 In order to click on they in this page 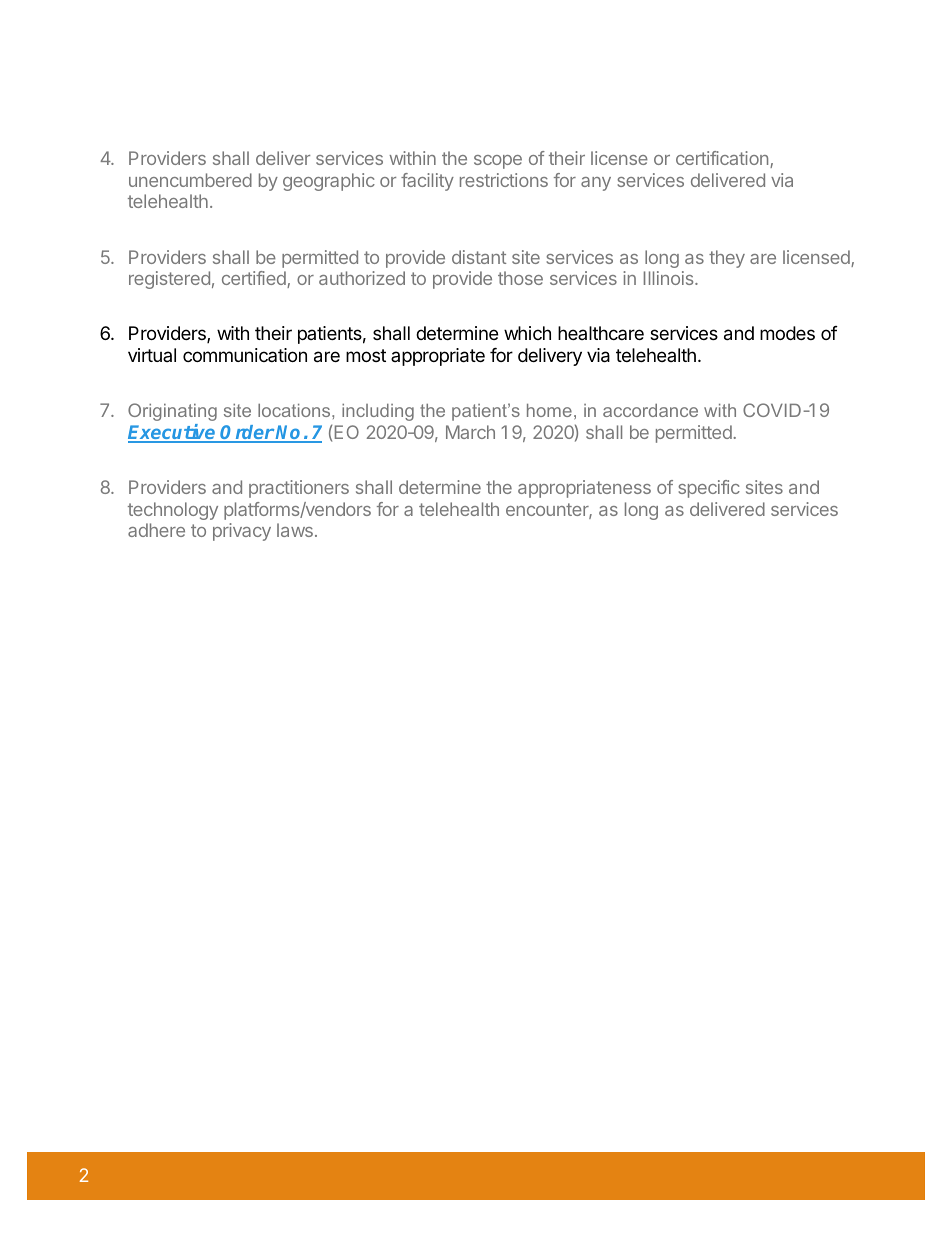, I will do `click(727, 259)`.
